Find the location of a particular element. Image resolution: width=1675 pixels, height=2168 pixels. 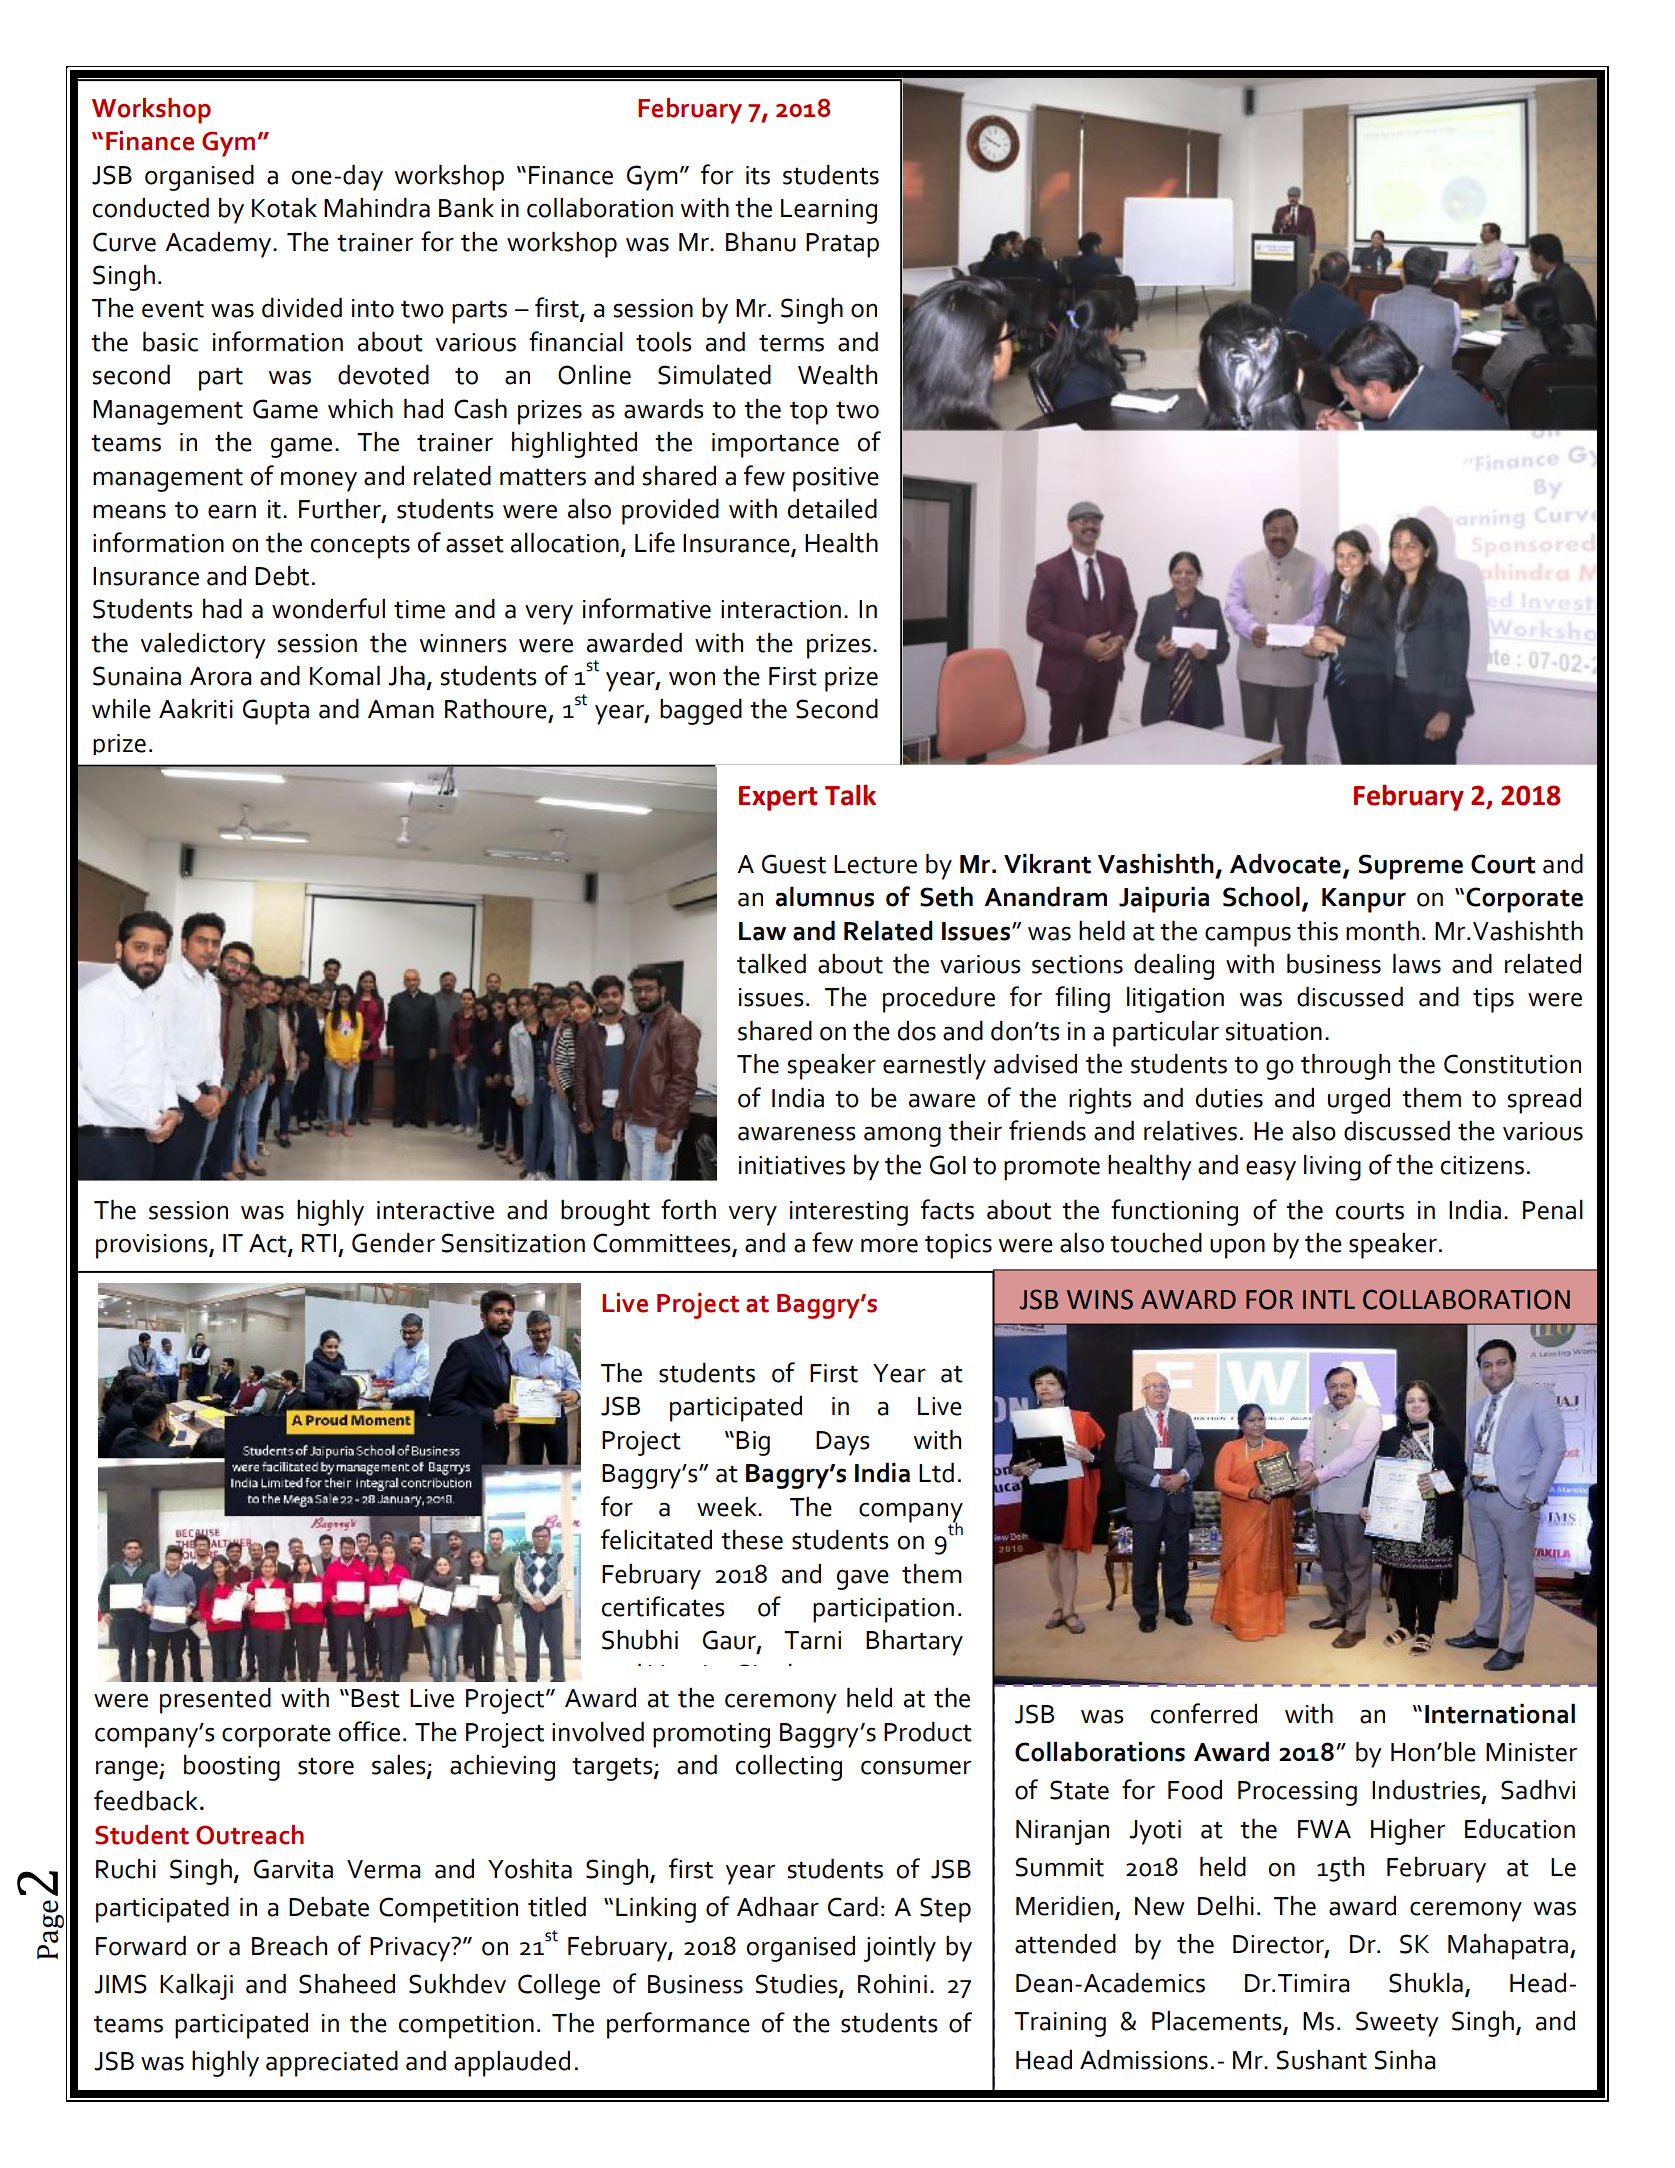

Studies is located at coordinates (798, 1984).
